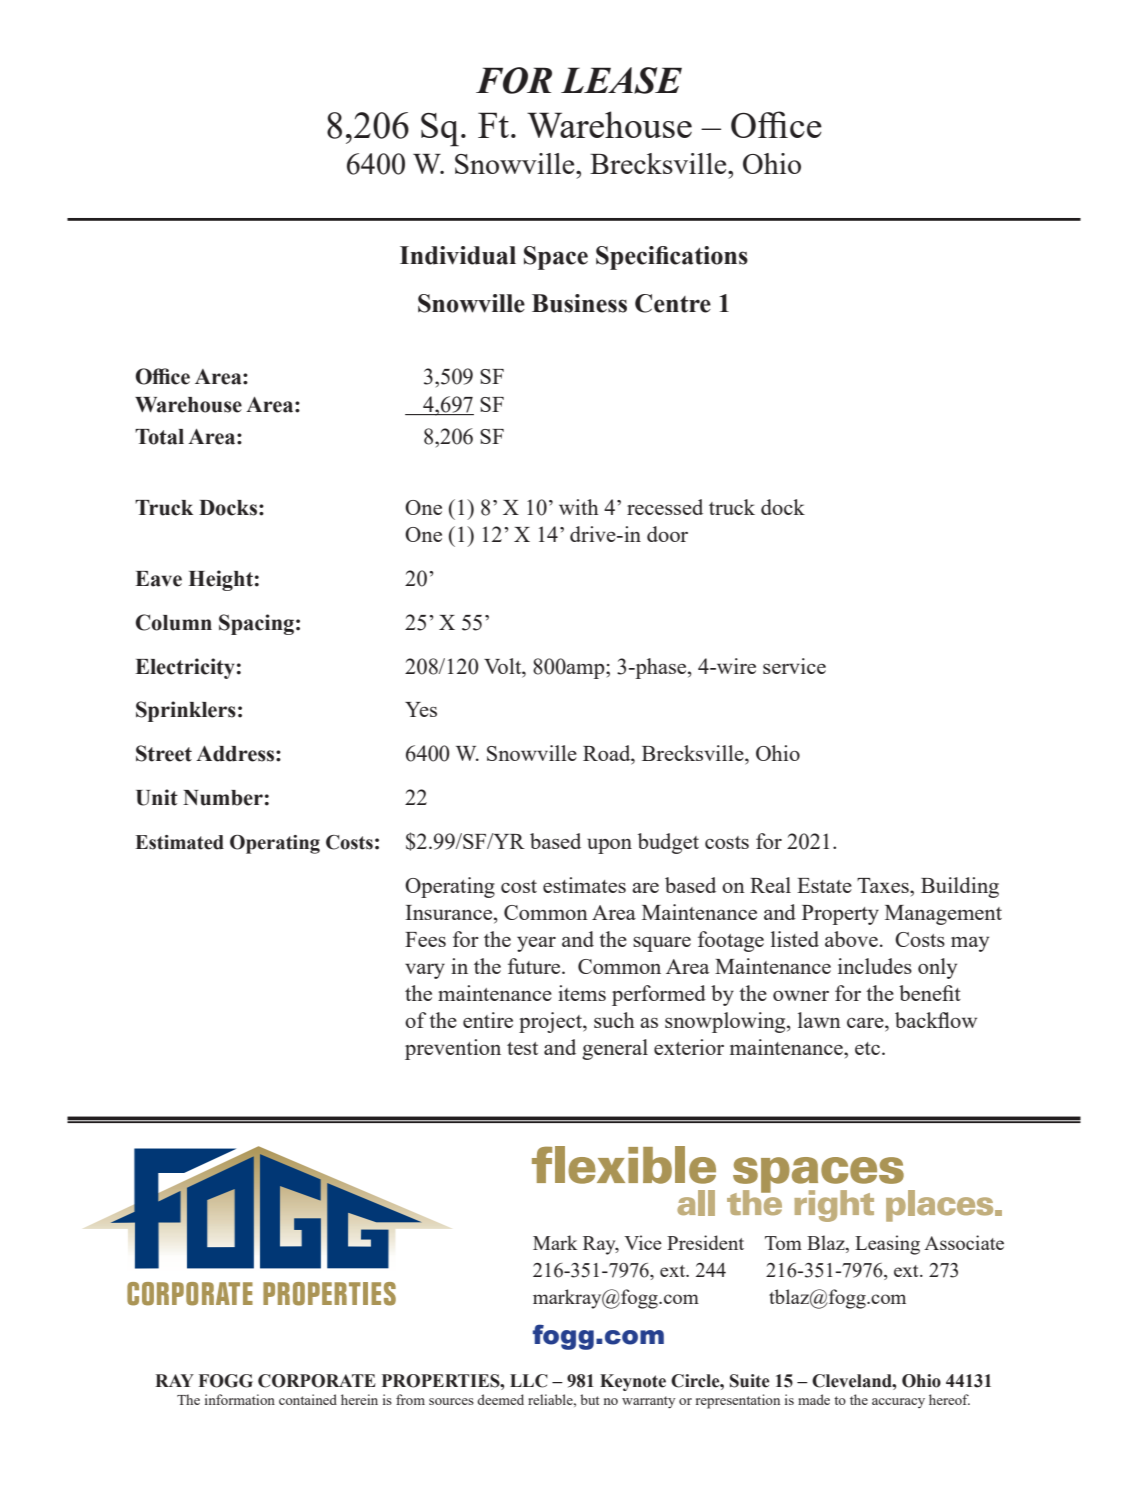 The height and width of the screenshot is (1485, 1148). Describe the element at coordinates (504, 666) in the screenshot. I see `Volt` at that location.
